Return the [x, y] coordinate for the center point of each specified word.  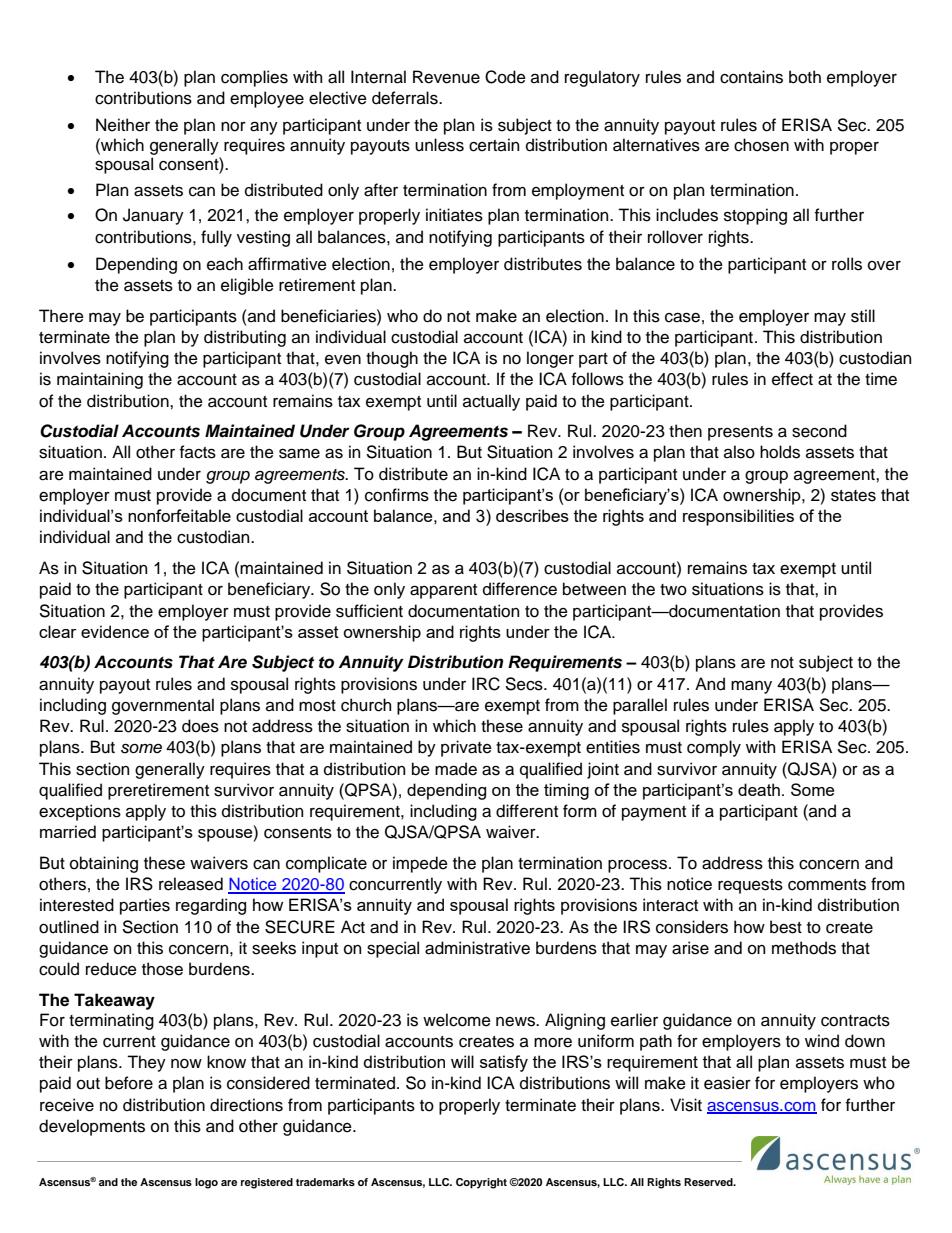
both [805, 77]
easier [727, 1083]
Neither [123, 125]
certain [494, 145]
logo [206, 1183]
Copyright [481, 1183]
